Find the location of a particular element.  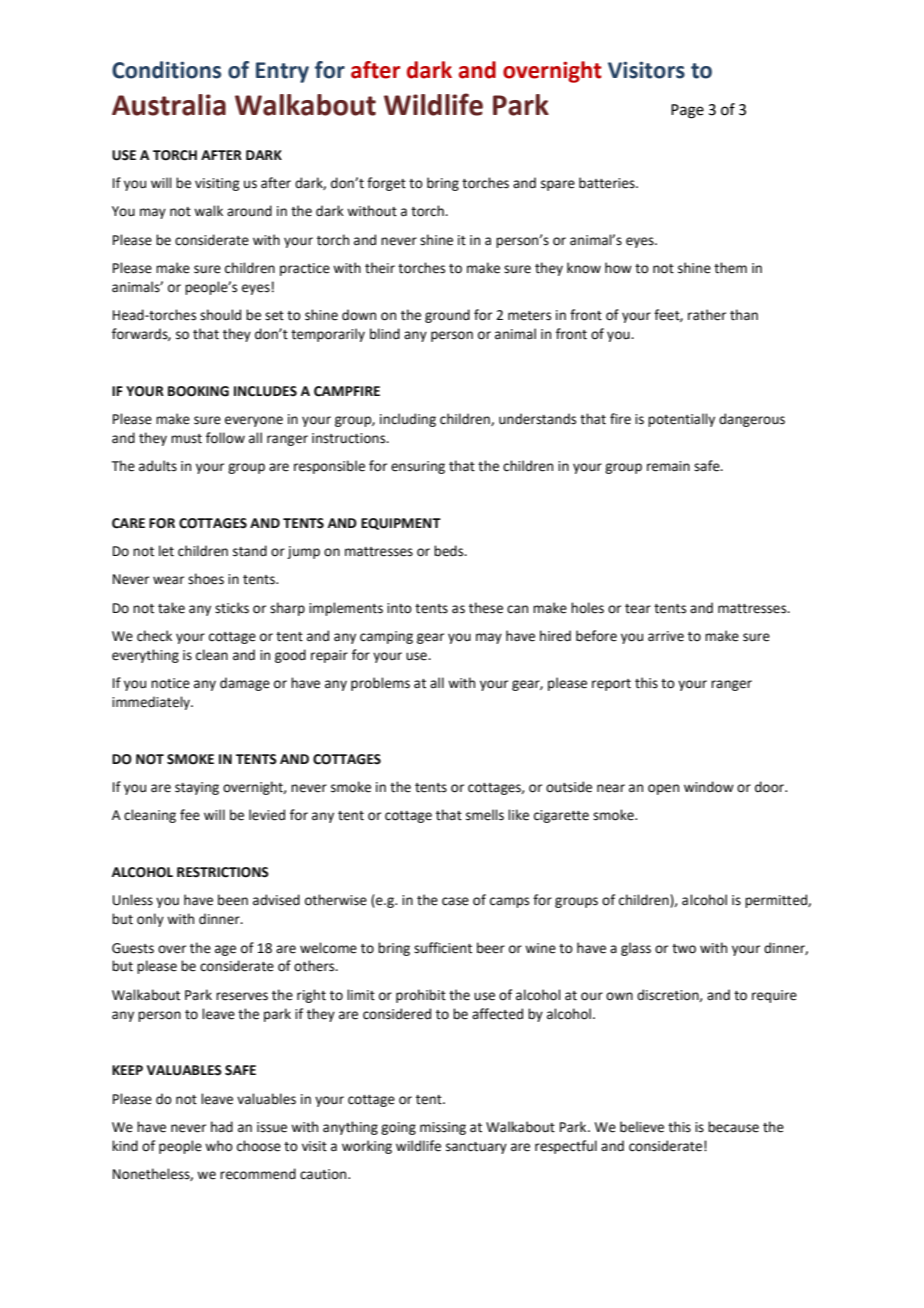

missing is located at coordinates (443, 1128).
